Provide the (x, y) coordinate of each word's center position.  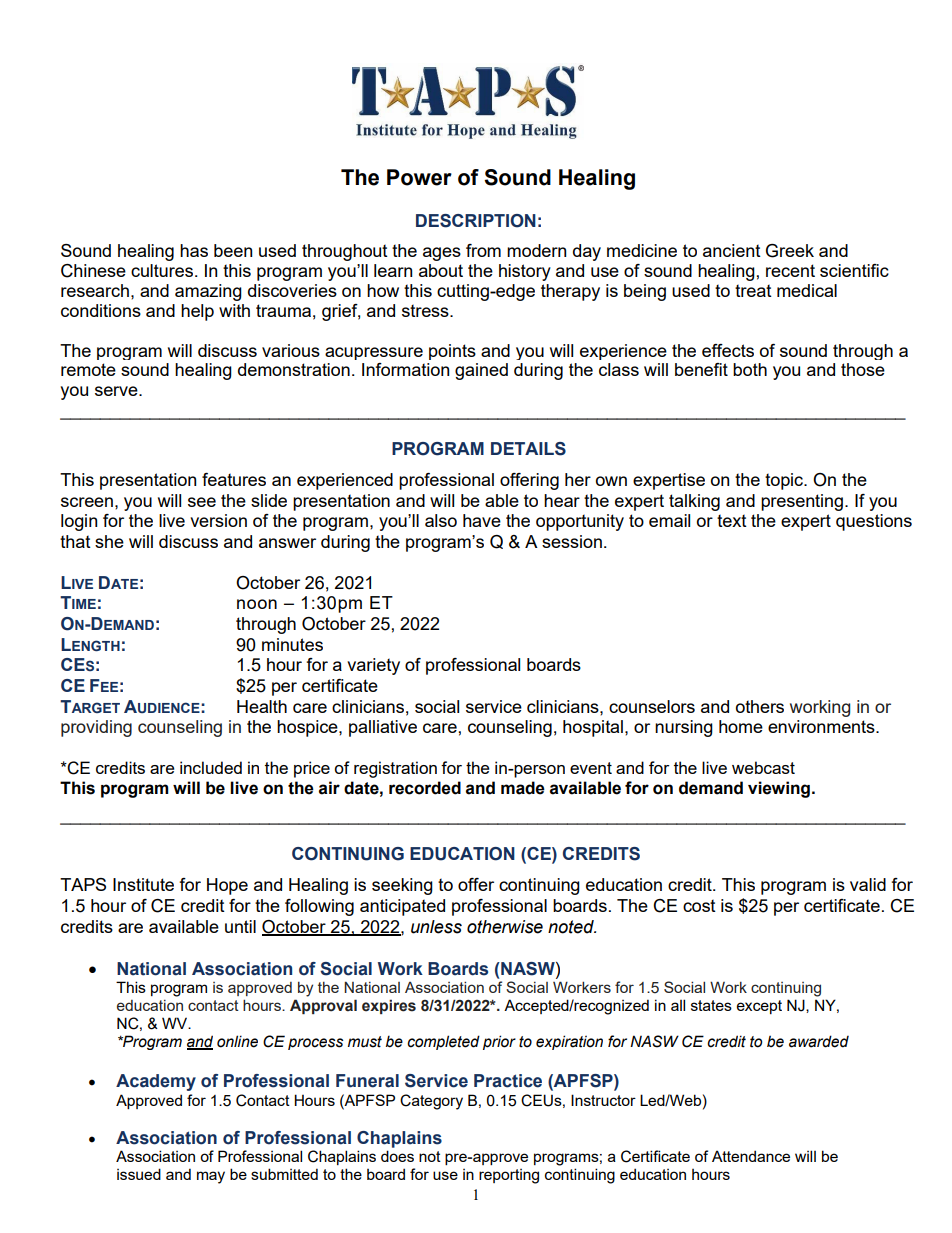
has (194, 250)
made (523, 788)
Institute (143, 884)
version (218, 520)
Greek (790, 251)
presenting (802, 502)
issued (139, 1174)
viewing (779, 789)
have (482, 520)
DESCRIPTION (476, 221)
